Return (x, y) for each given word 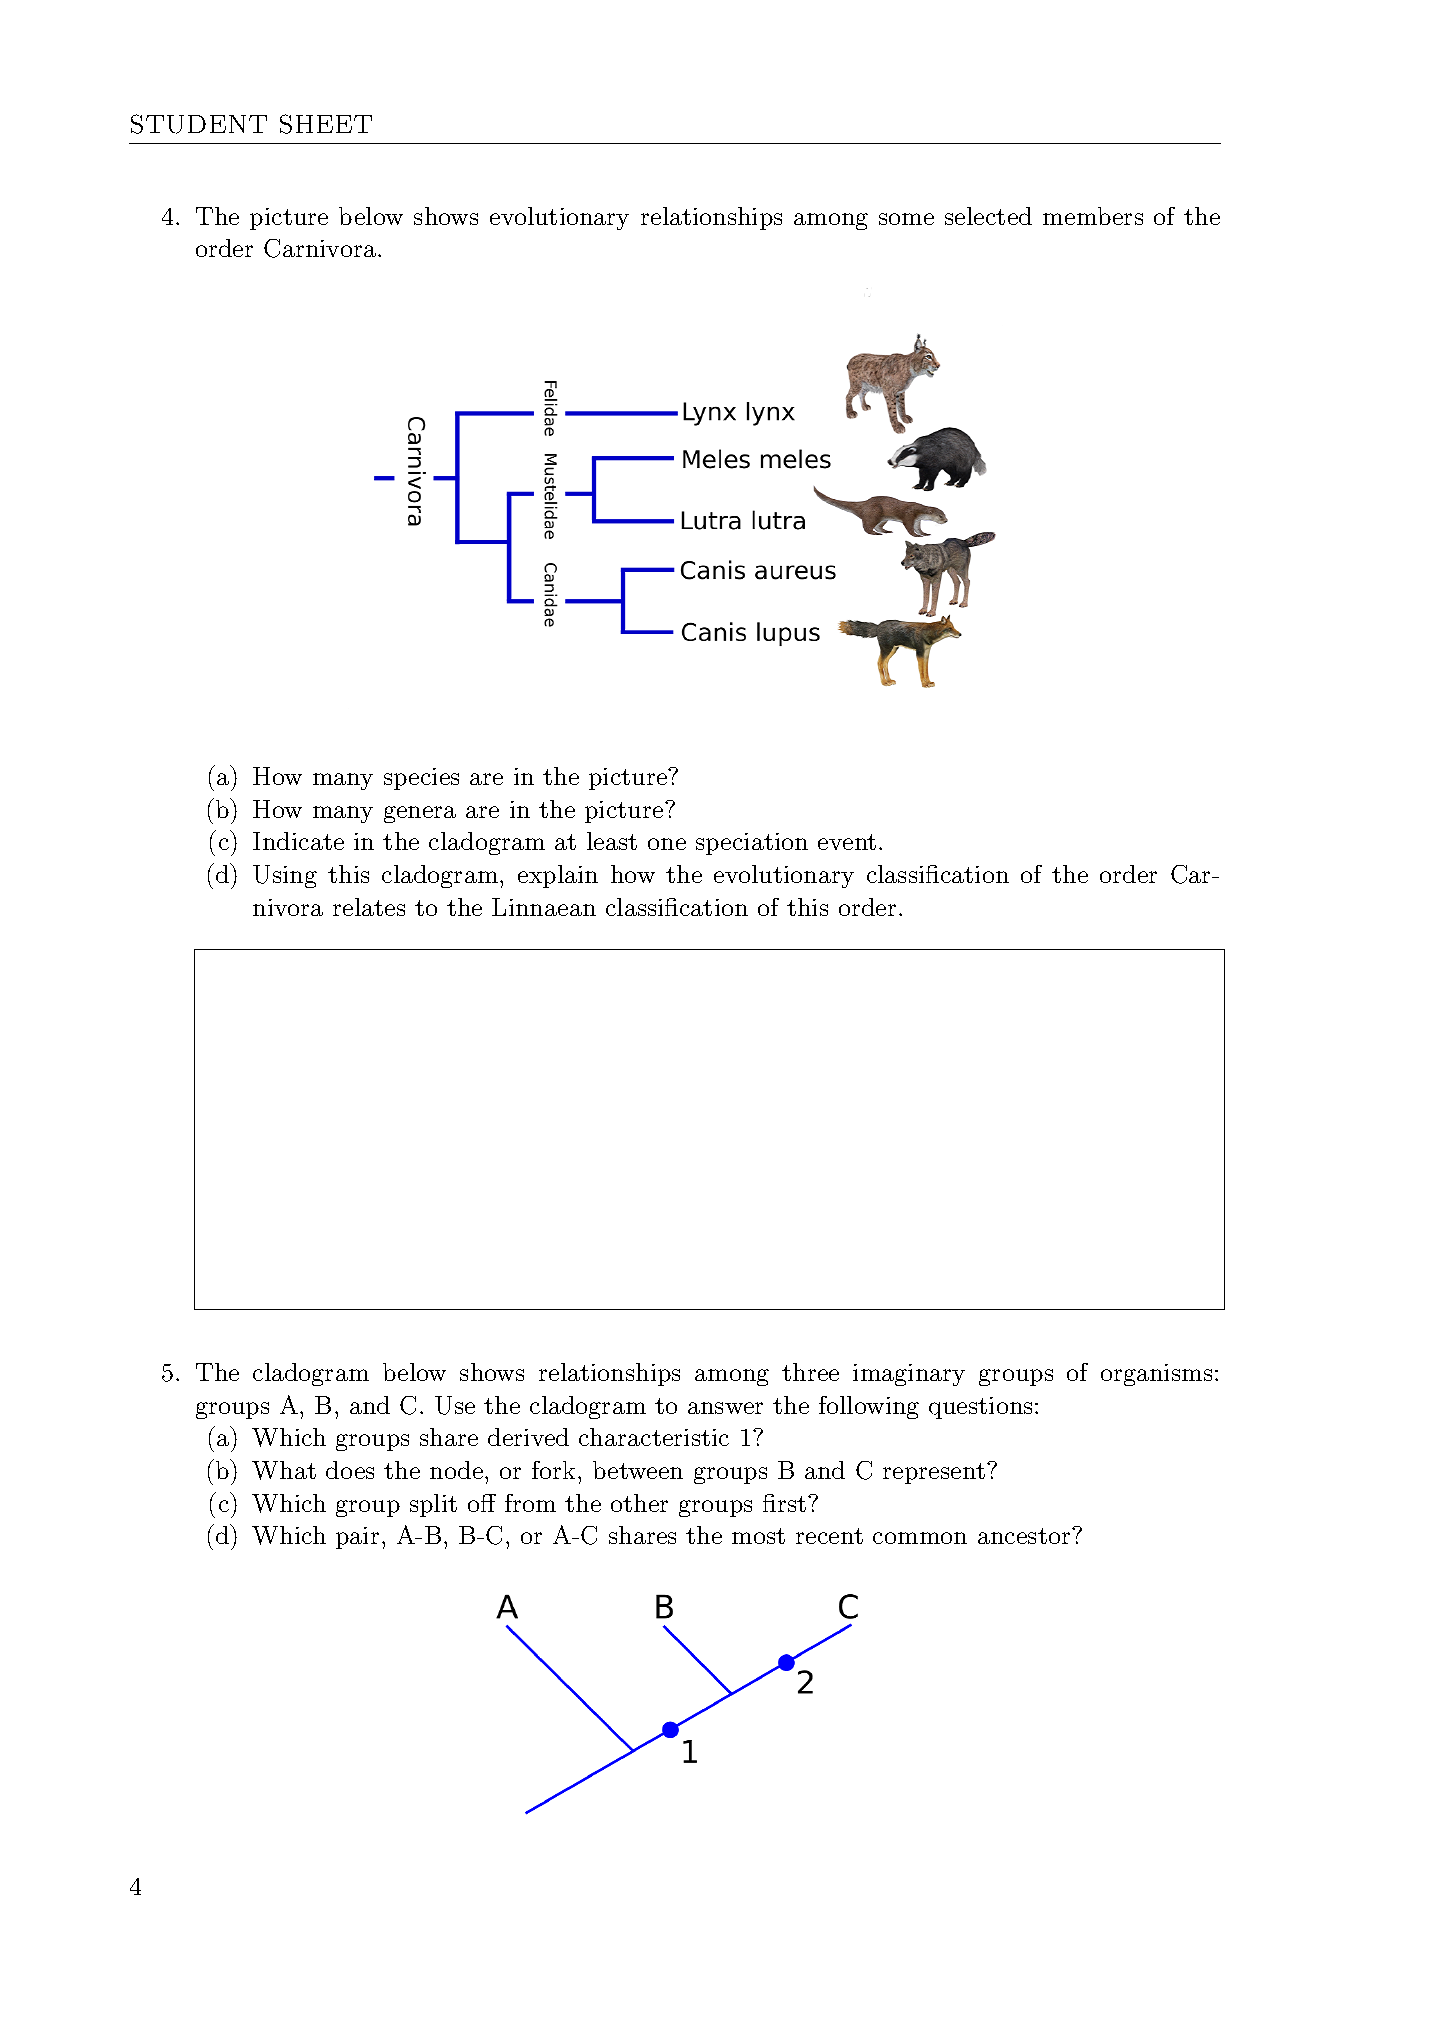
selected (988, 216)
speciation (752, 844)
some (906, 219)
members (1093, 216)
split (433, 1505)
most (758, 1536)
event (847, 842)
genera (420, 814)
